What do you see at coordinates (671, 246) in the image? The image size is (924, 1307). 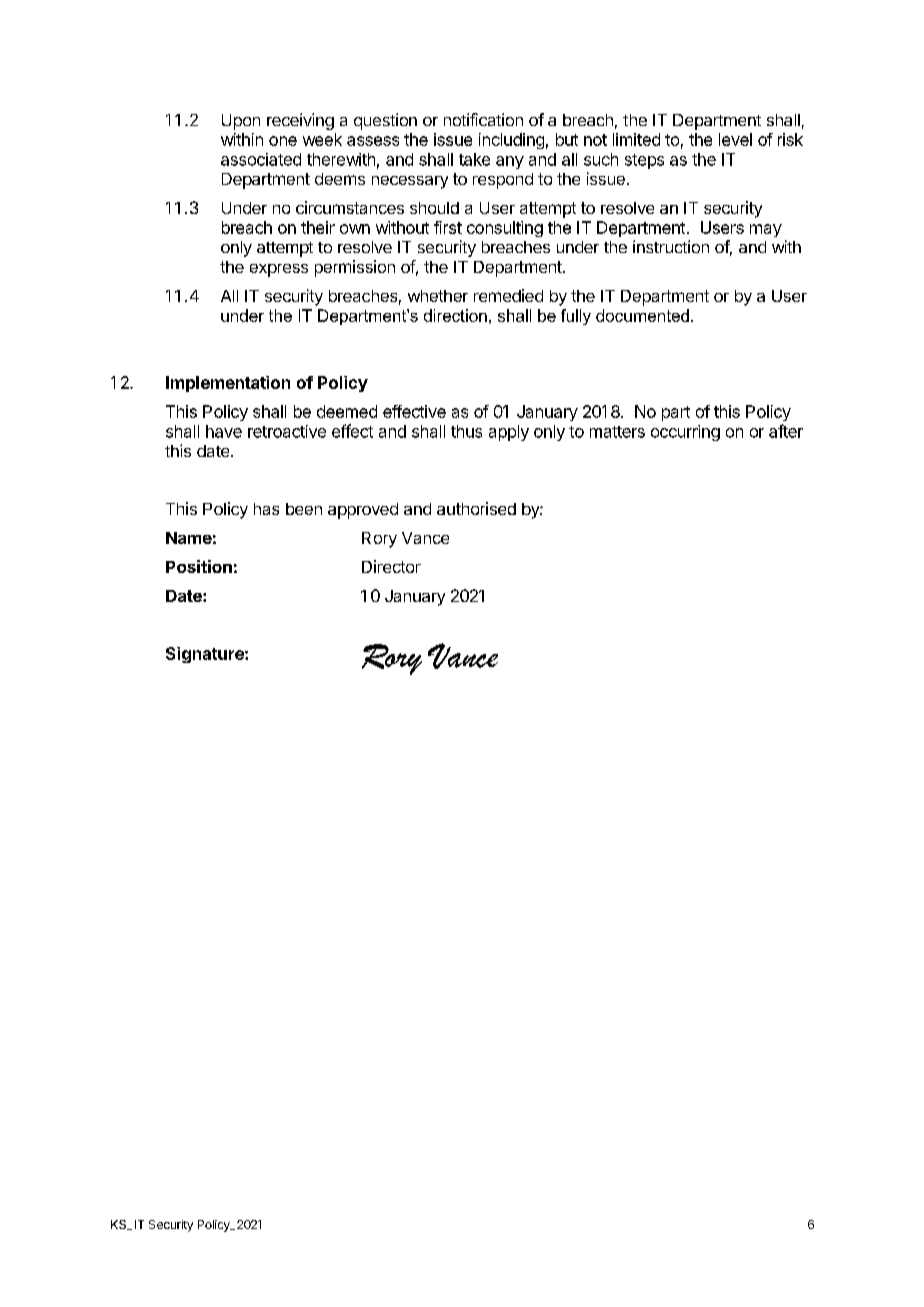 I see `instruction` at bounding box center [671, 246].
